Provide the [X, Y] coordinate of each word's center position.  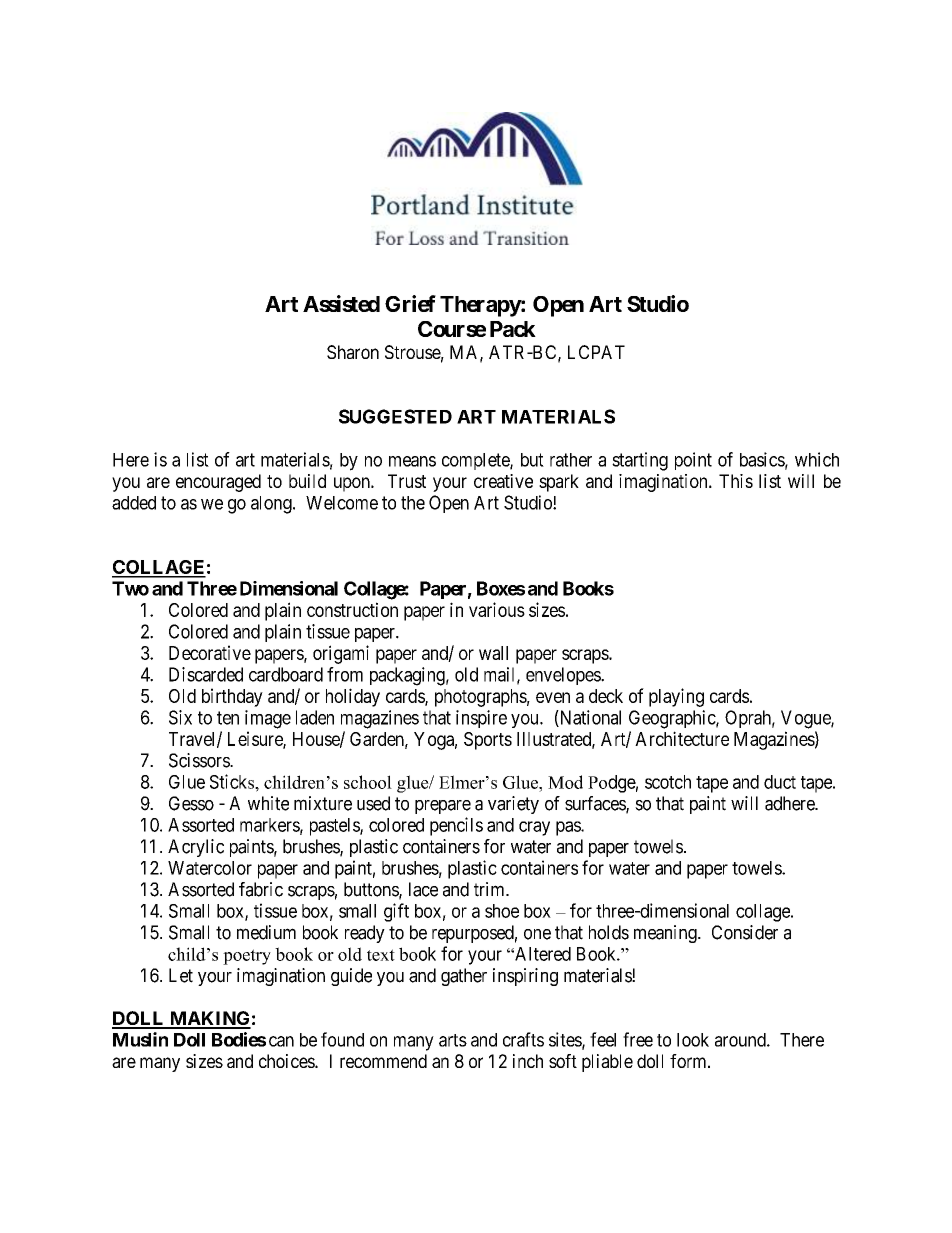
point [693, 461]
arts [453, 1040]
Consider [745, 932]
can [281, 1041]
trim [490, 889]
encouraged [218, 483]
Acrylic [196, 848]
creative [503, 481]
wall [493, 653]
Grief [410, 303]
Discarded [206, 674]
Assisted [341, 303]
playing [676, 697]
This [736, 481]
